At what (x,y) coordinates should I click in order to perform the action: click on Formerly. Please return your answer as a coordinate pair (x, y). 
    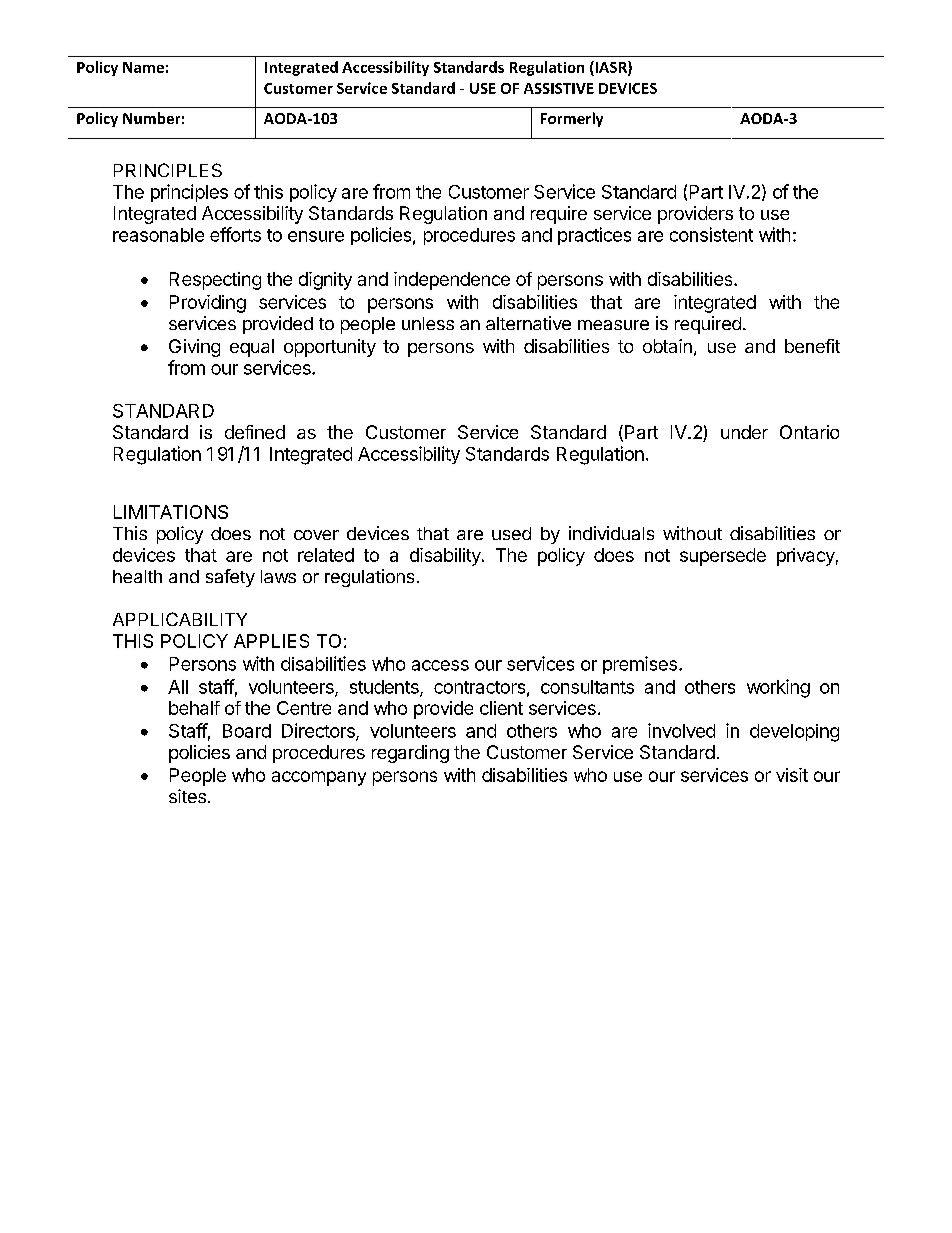
    Looking at the image, I should click on (572, 119).
